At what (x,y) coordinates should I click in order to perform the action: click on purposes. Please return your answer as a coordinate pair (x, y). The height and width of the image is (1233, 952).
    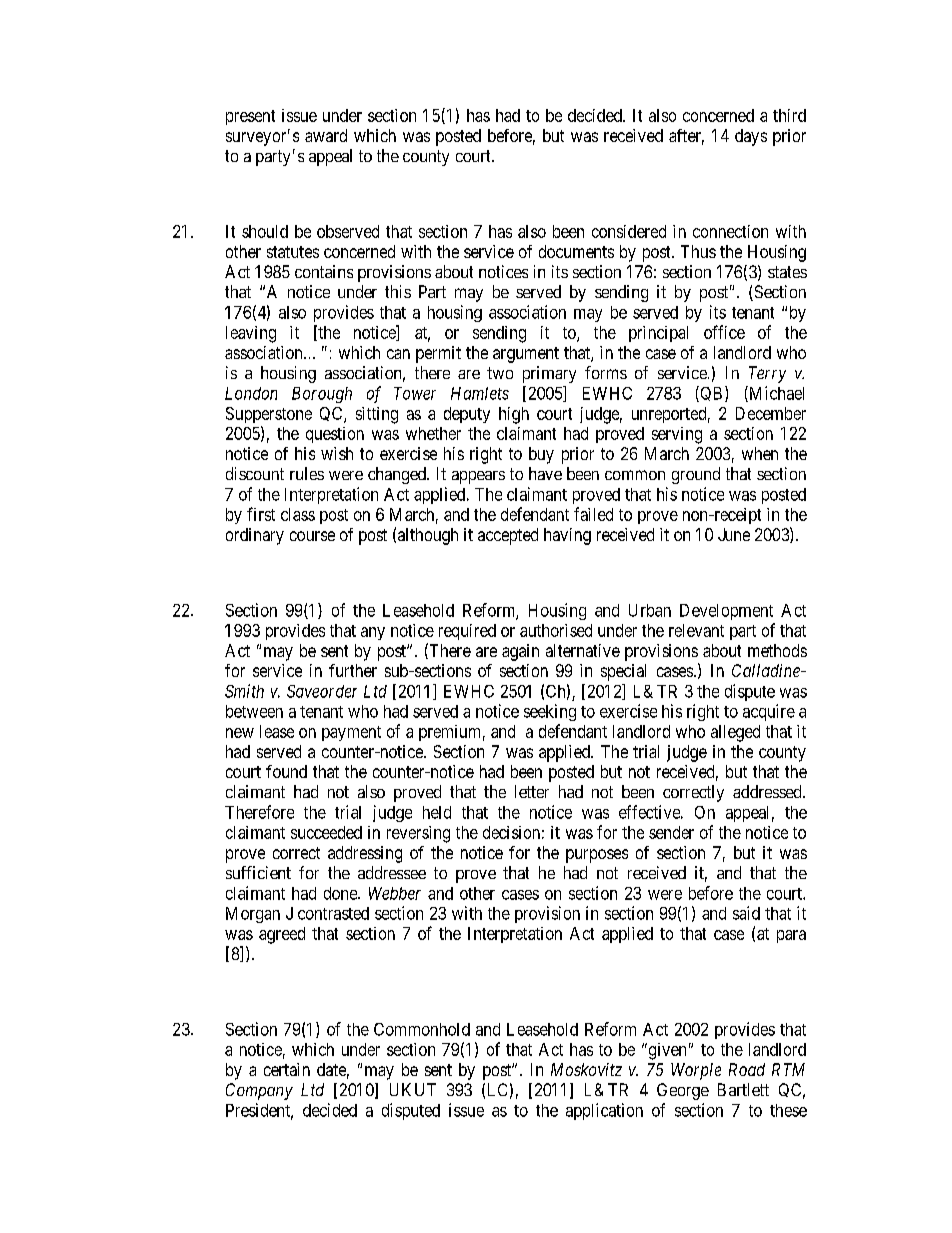
    Looking at the image, I should click on (597, 856).
